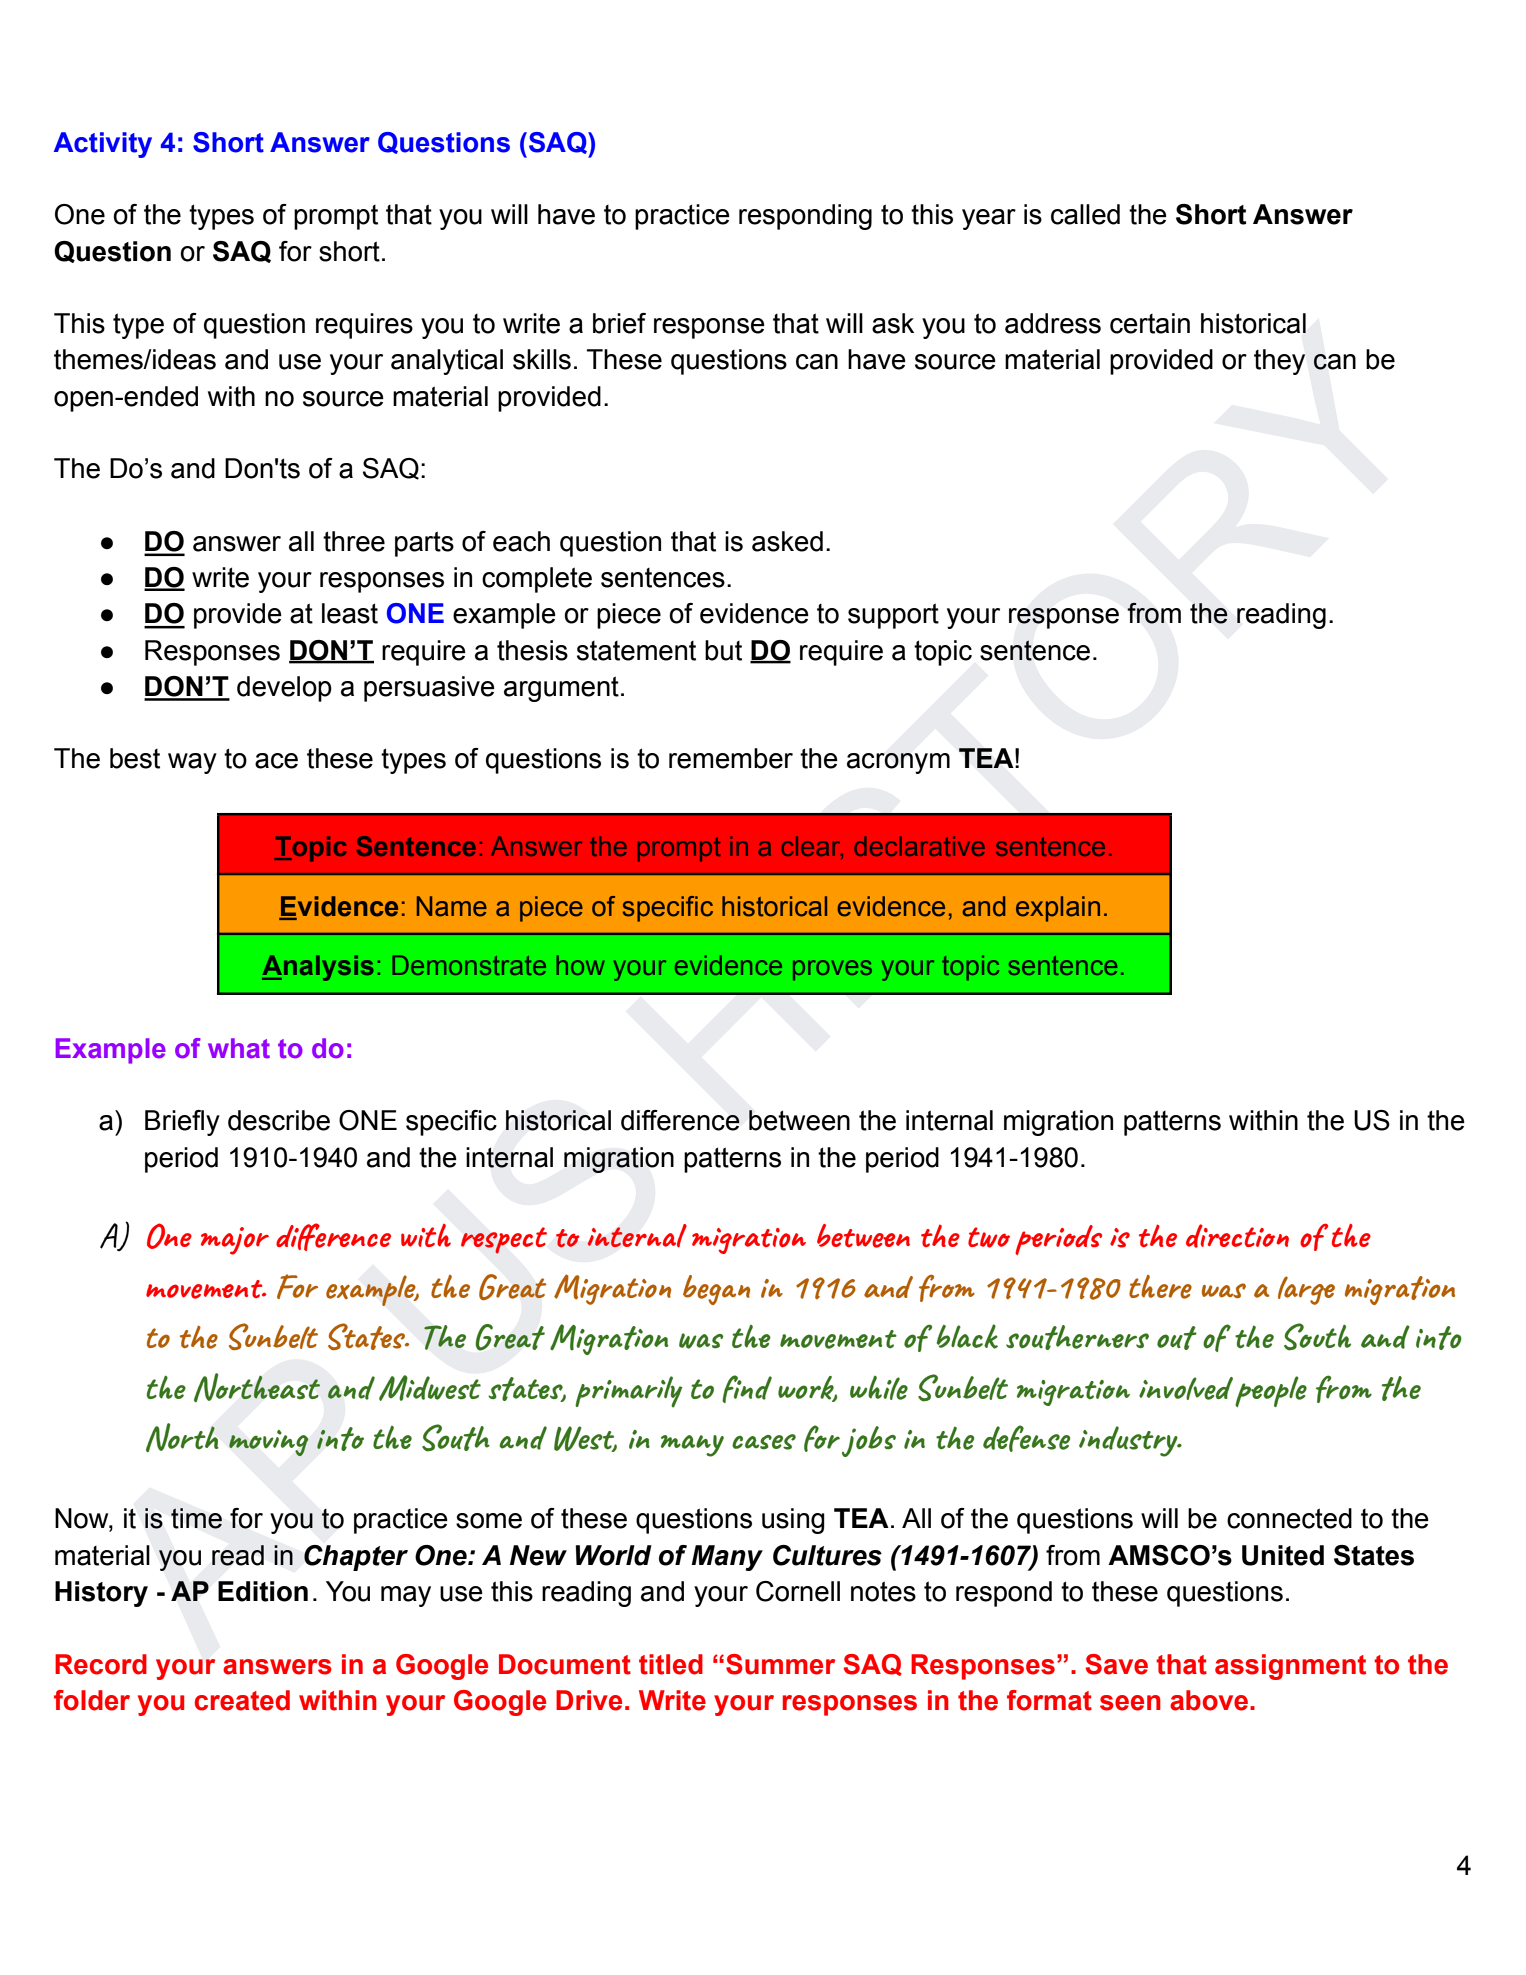 Image resolution: width=1526 pixels, height=1975 pixels. What do you see at coordinates (893, 616) in the screenshot?
I see `support` at bounding box center [893, 616].
